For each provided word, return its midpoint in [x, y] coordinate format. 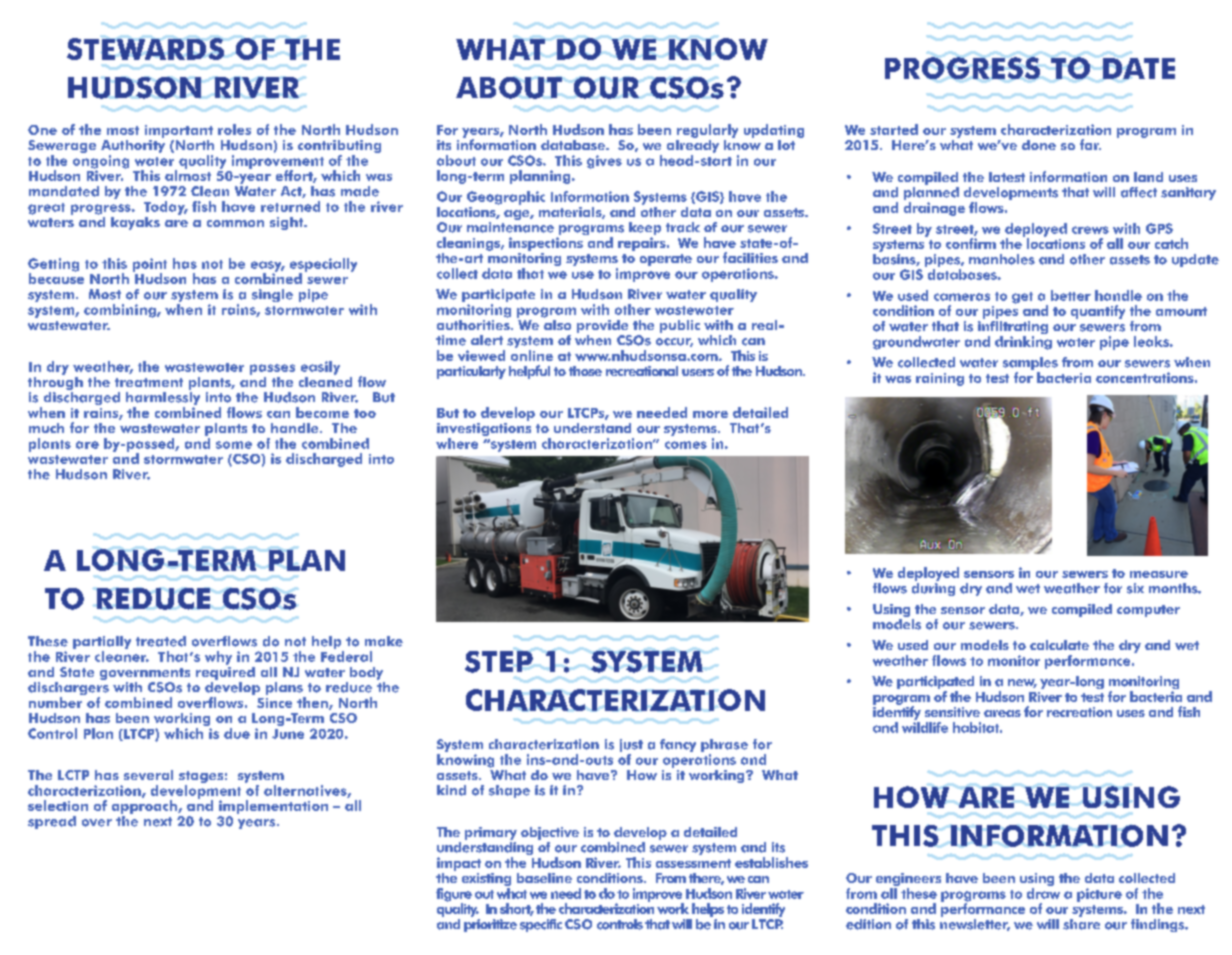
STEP [499, 662]
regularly [707, 131]
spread [52, 822]
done [1039, 145]
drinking [1023, 343]
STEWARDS [145, 49]
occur [674, 342]
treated [161, 641]
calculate [1059, 645]
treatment [149, 382]
